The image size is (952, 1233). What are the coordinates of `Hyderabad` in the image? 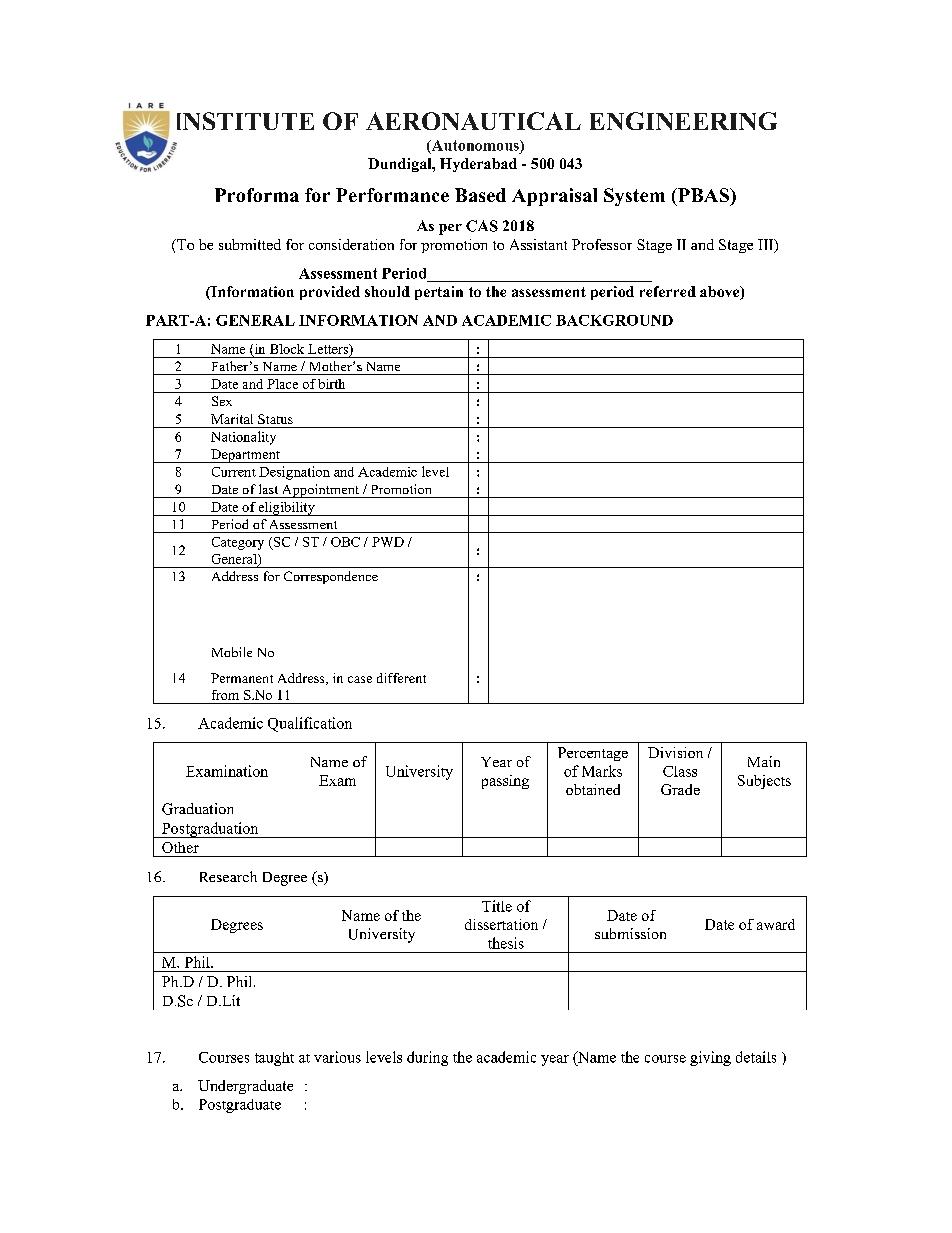 It's located at (478, 165).
